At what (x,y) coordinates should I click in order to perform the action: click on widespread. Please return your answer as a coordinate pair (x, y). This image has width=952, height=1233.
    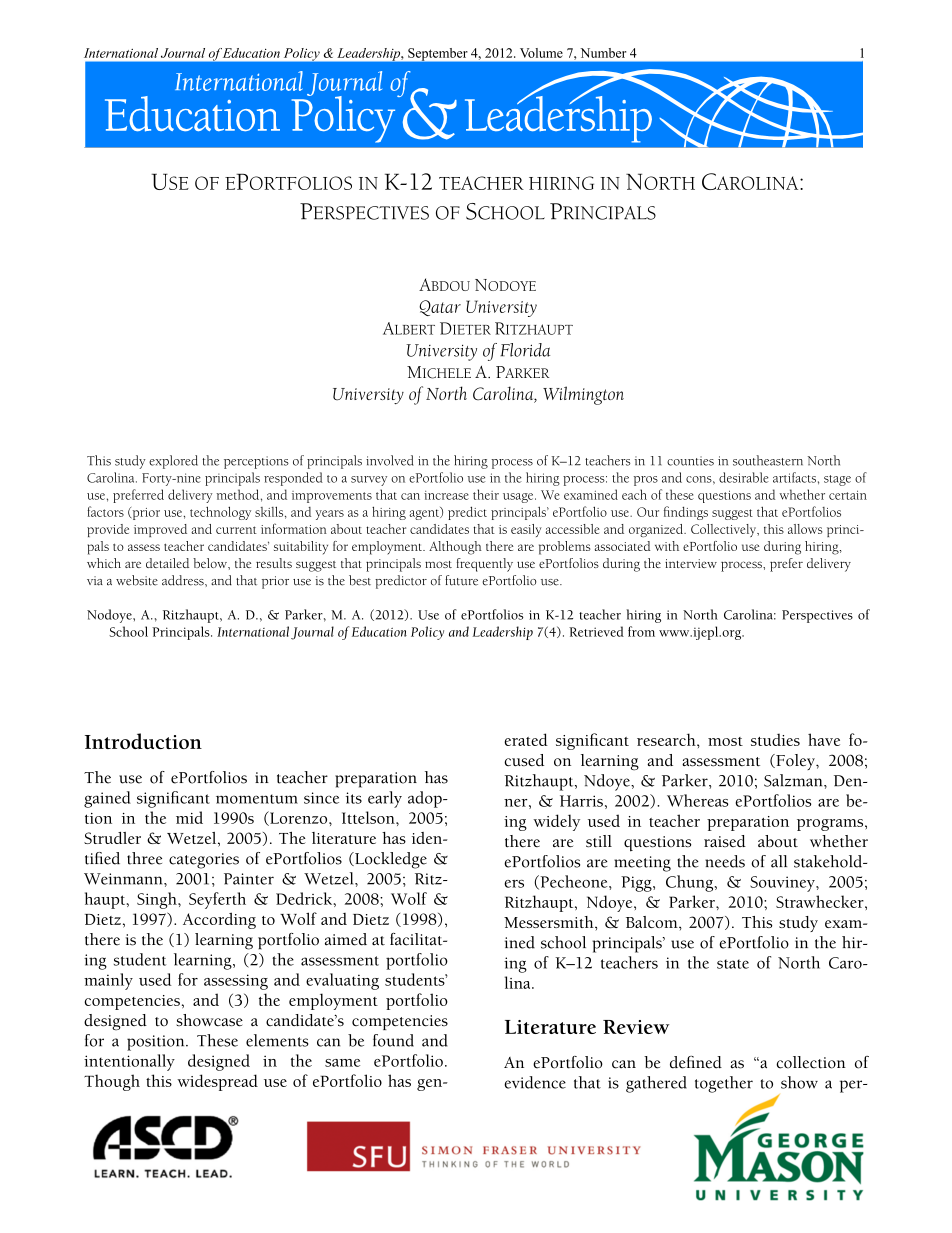
    Looking at the image, I should click on (217, 1082).
